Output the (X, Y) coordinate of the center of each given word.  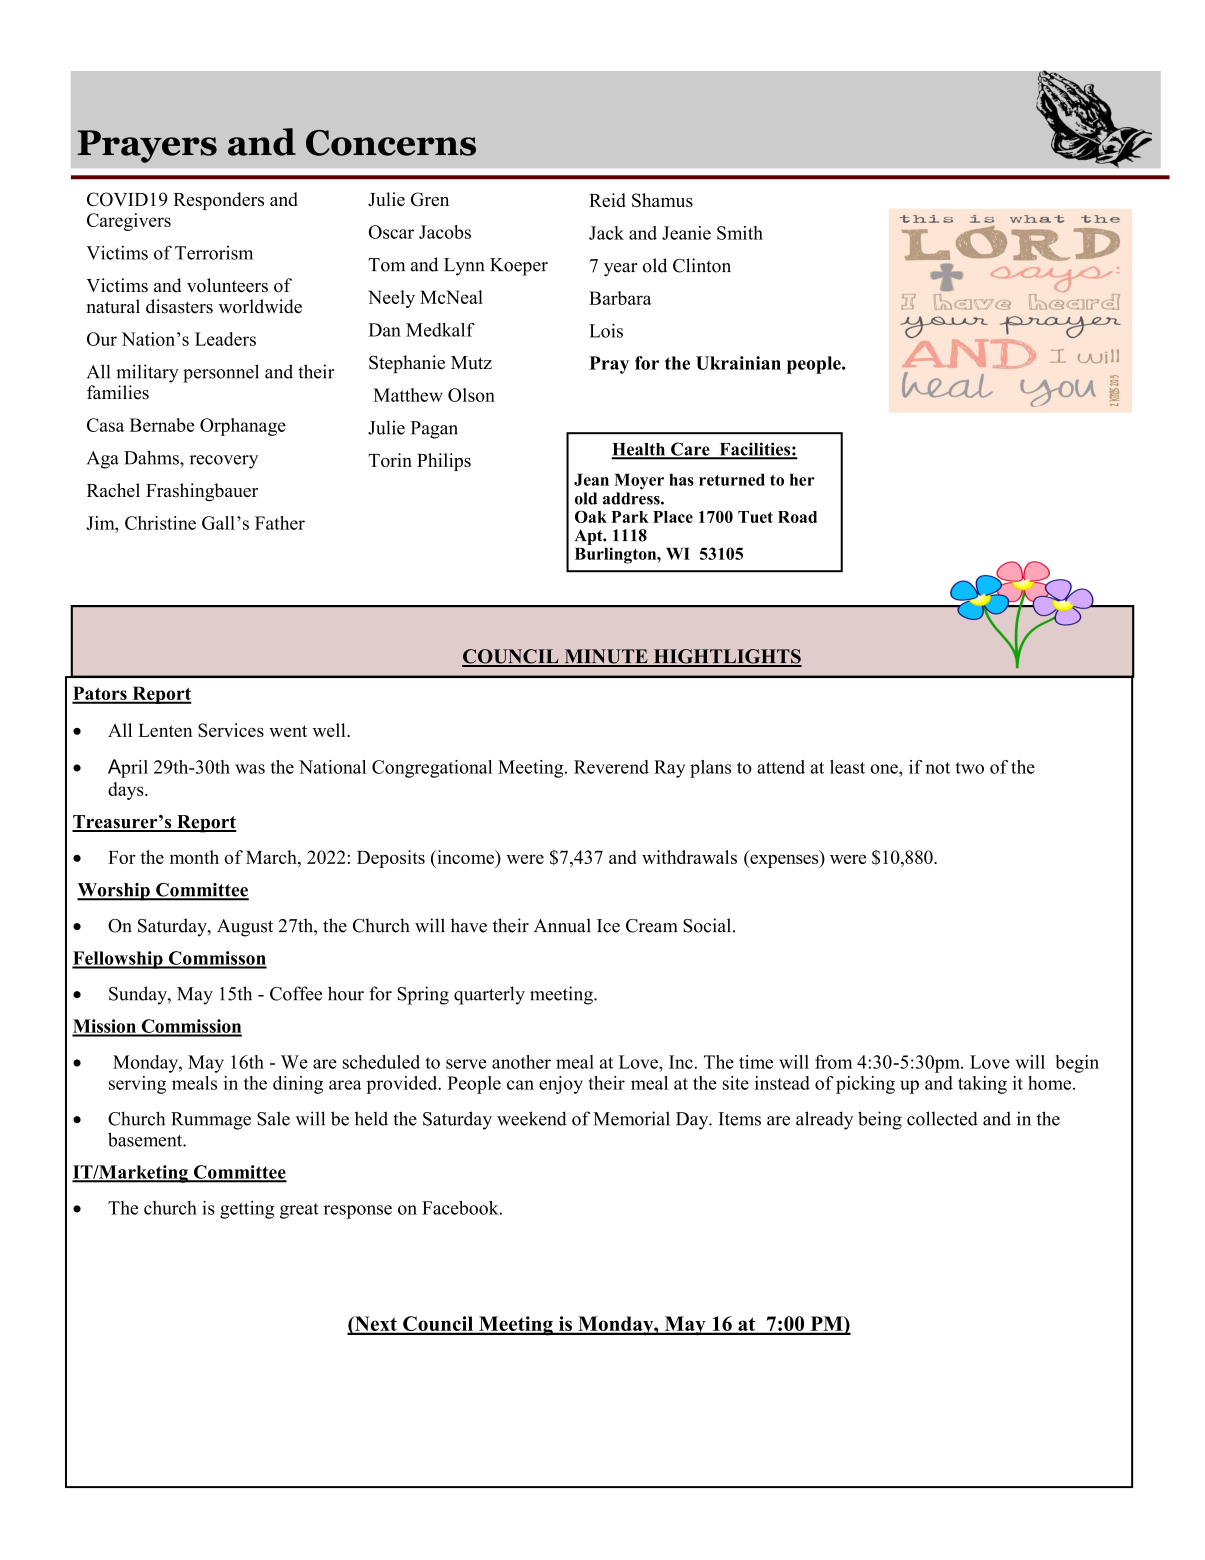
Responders (218, 201)
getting (247, 1210)
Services (231, 730)
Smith (740, 233)
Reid (607, 200)
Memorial (631, 1118)
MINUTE (606, 657)
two (969, 768)
